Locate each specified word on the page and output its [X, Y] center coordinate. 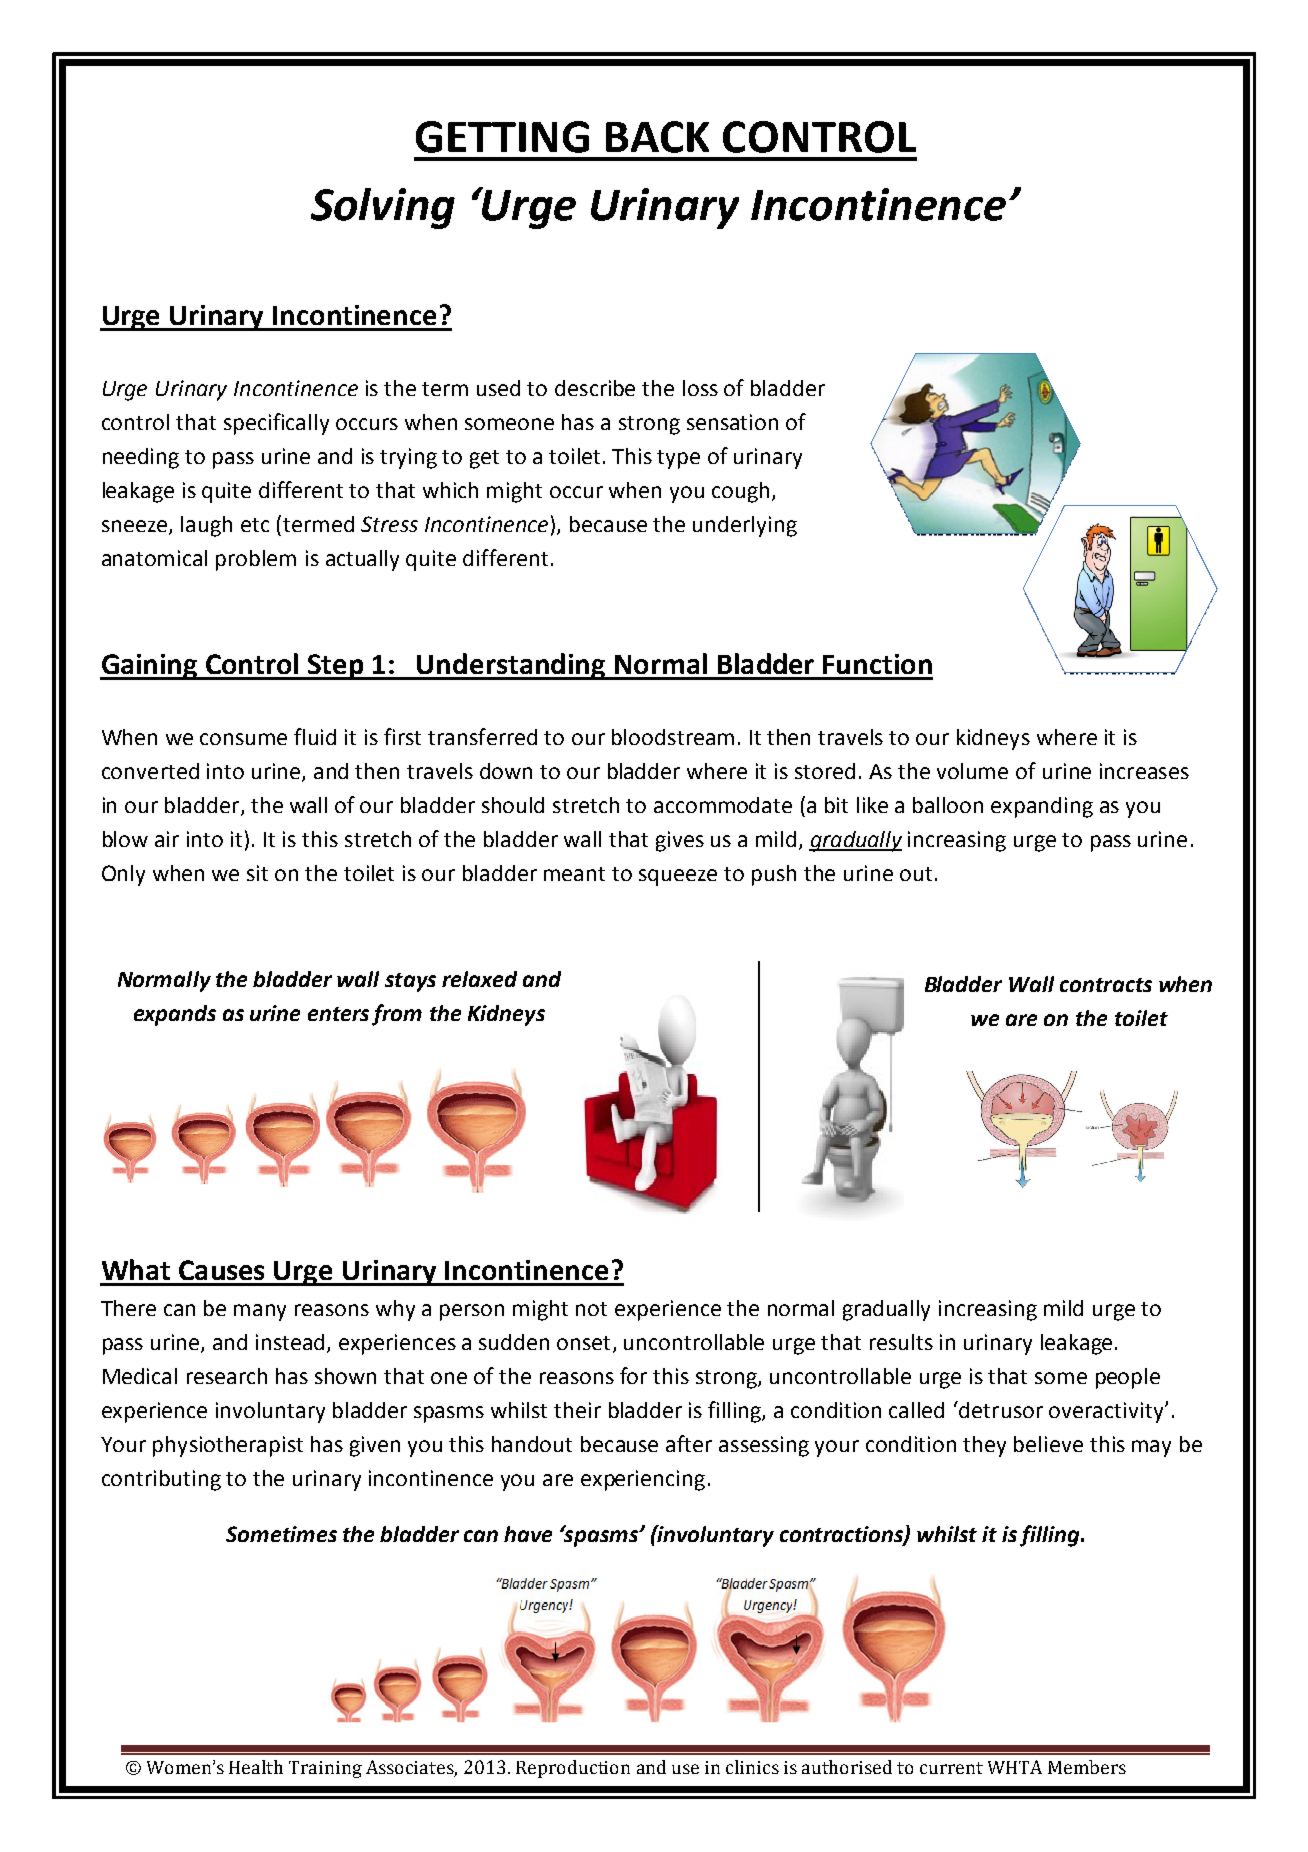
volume [972, 771]
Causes [221, 1270]
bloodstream [673, 737]
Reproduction [573, 1769]
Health [256, 1767]
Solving [383, 208]
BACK [657, 137]
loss [700, 388]
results [901, 1342]
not [591, 1309]
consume [243, 739]
